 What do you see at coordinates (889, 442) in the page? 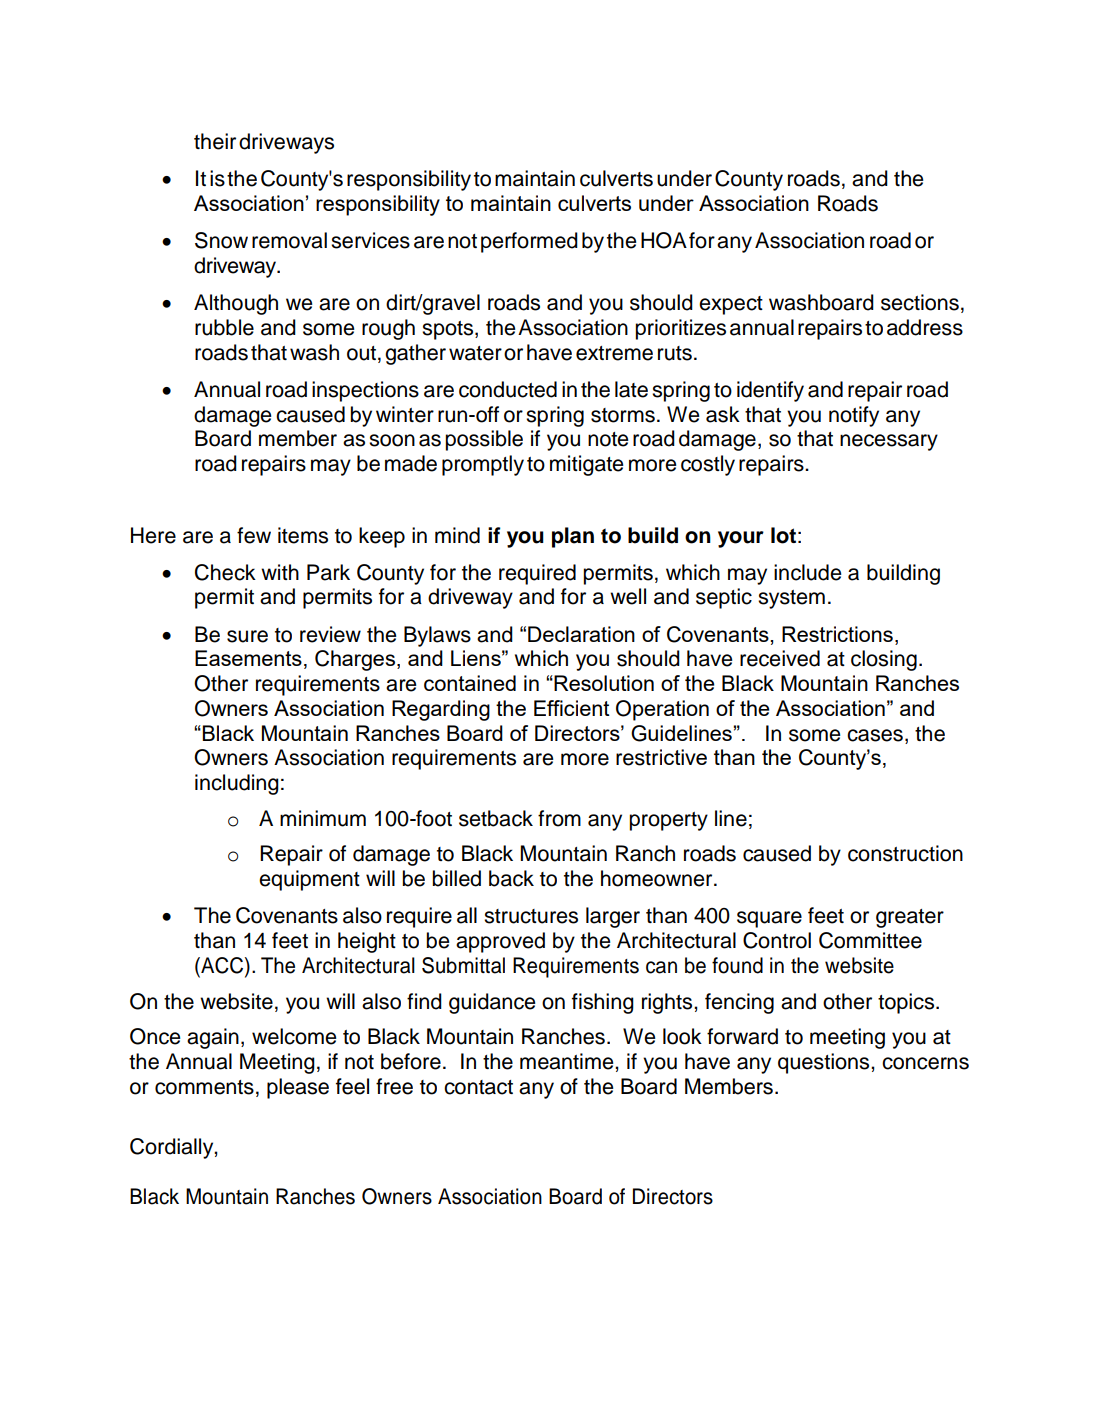
I see `necessary` at bounding box center [889, 442].
